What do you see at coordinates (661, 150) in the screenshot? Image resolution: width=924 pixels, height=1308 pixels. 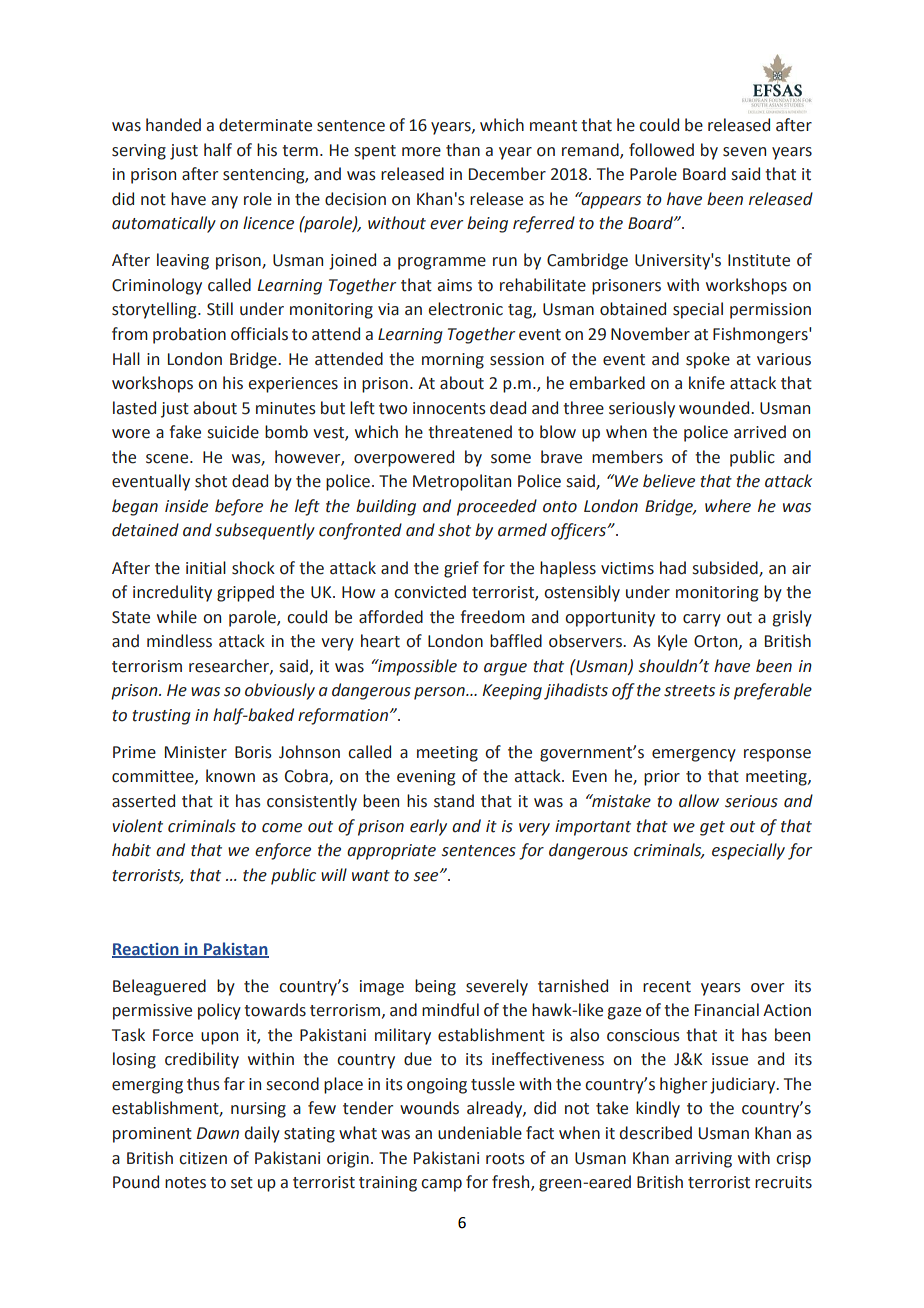 I see `followed` at bounding box center [661, 150].
